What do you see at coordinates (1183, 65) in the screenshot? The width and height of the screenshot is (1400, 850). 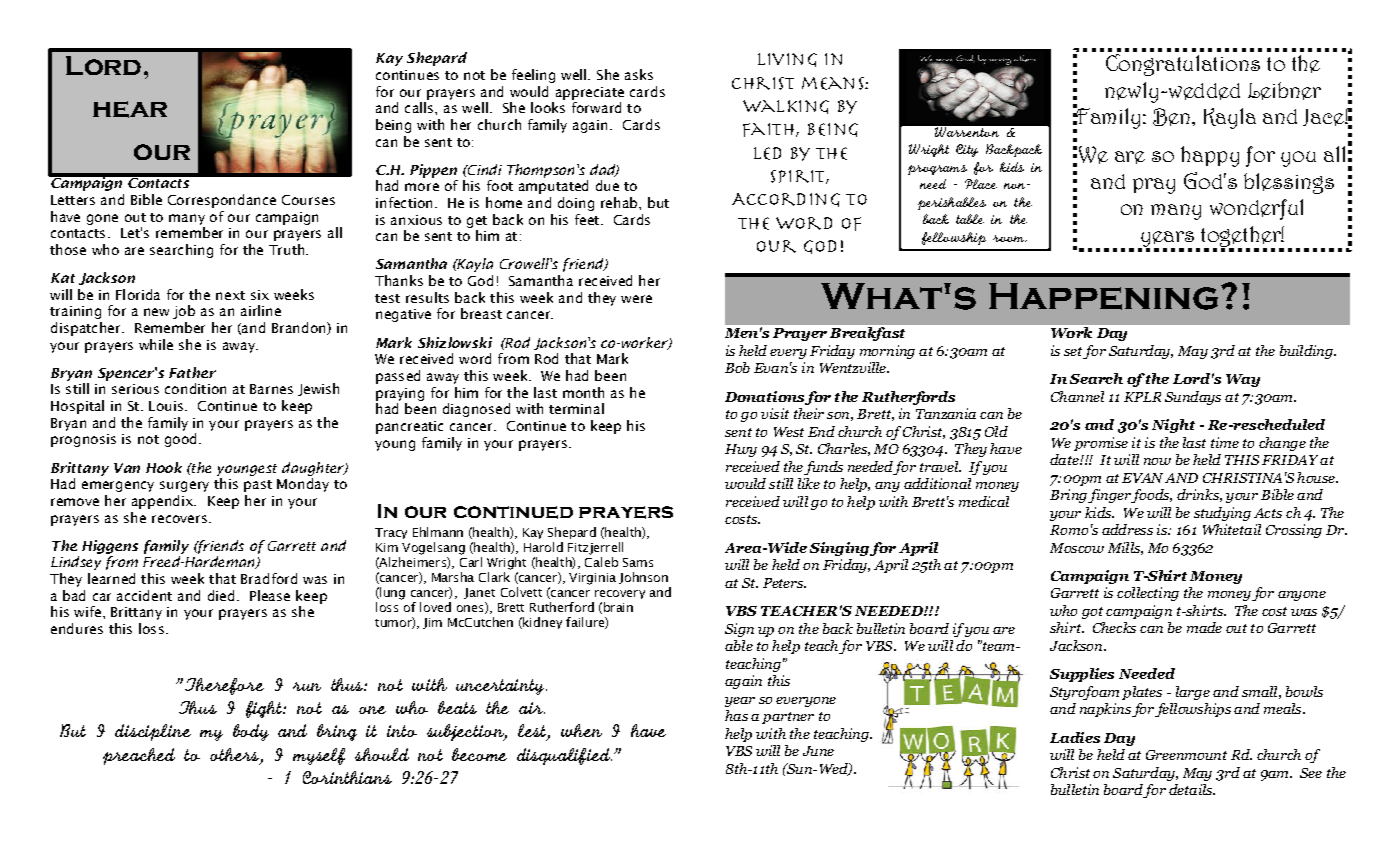 I see `Congratulations` at bounding box center [1183, 65].
